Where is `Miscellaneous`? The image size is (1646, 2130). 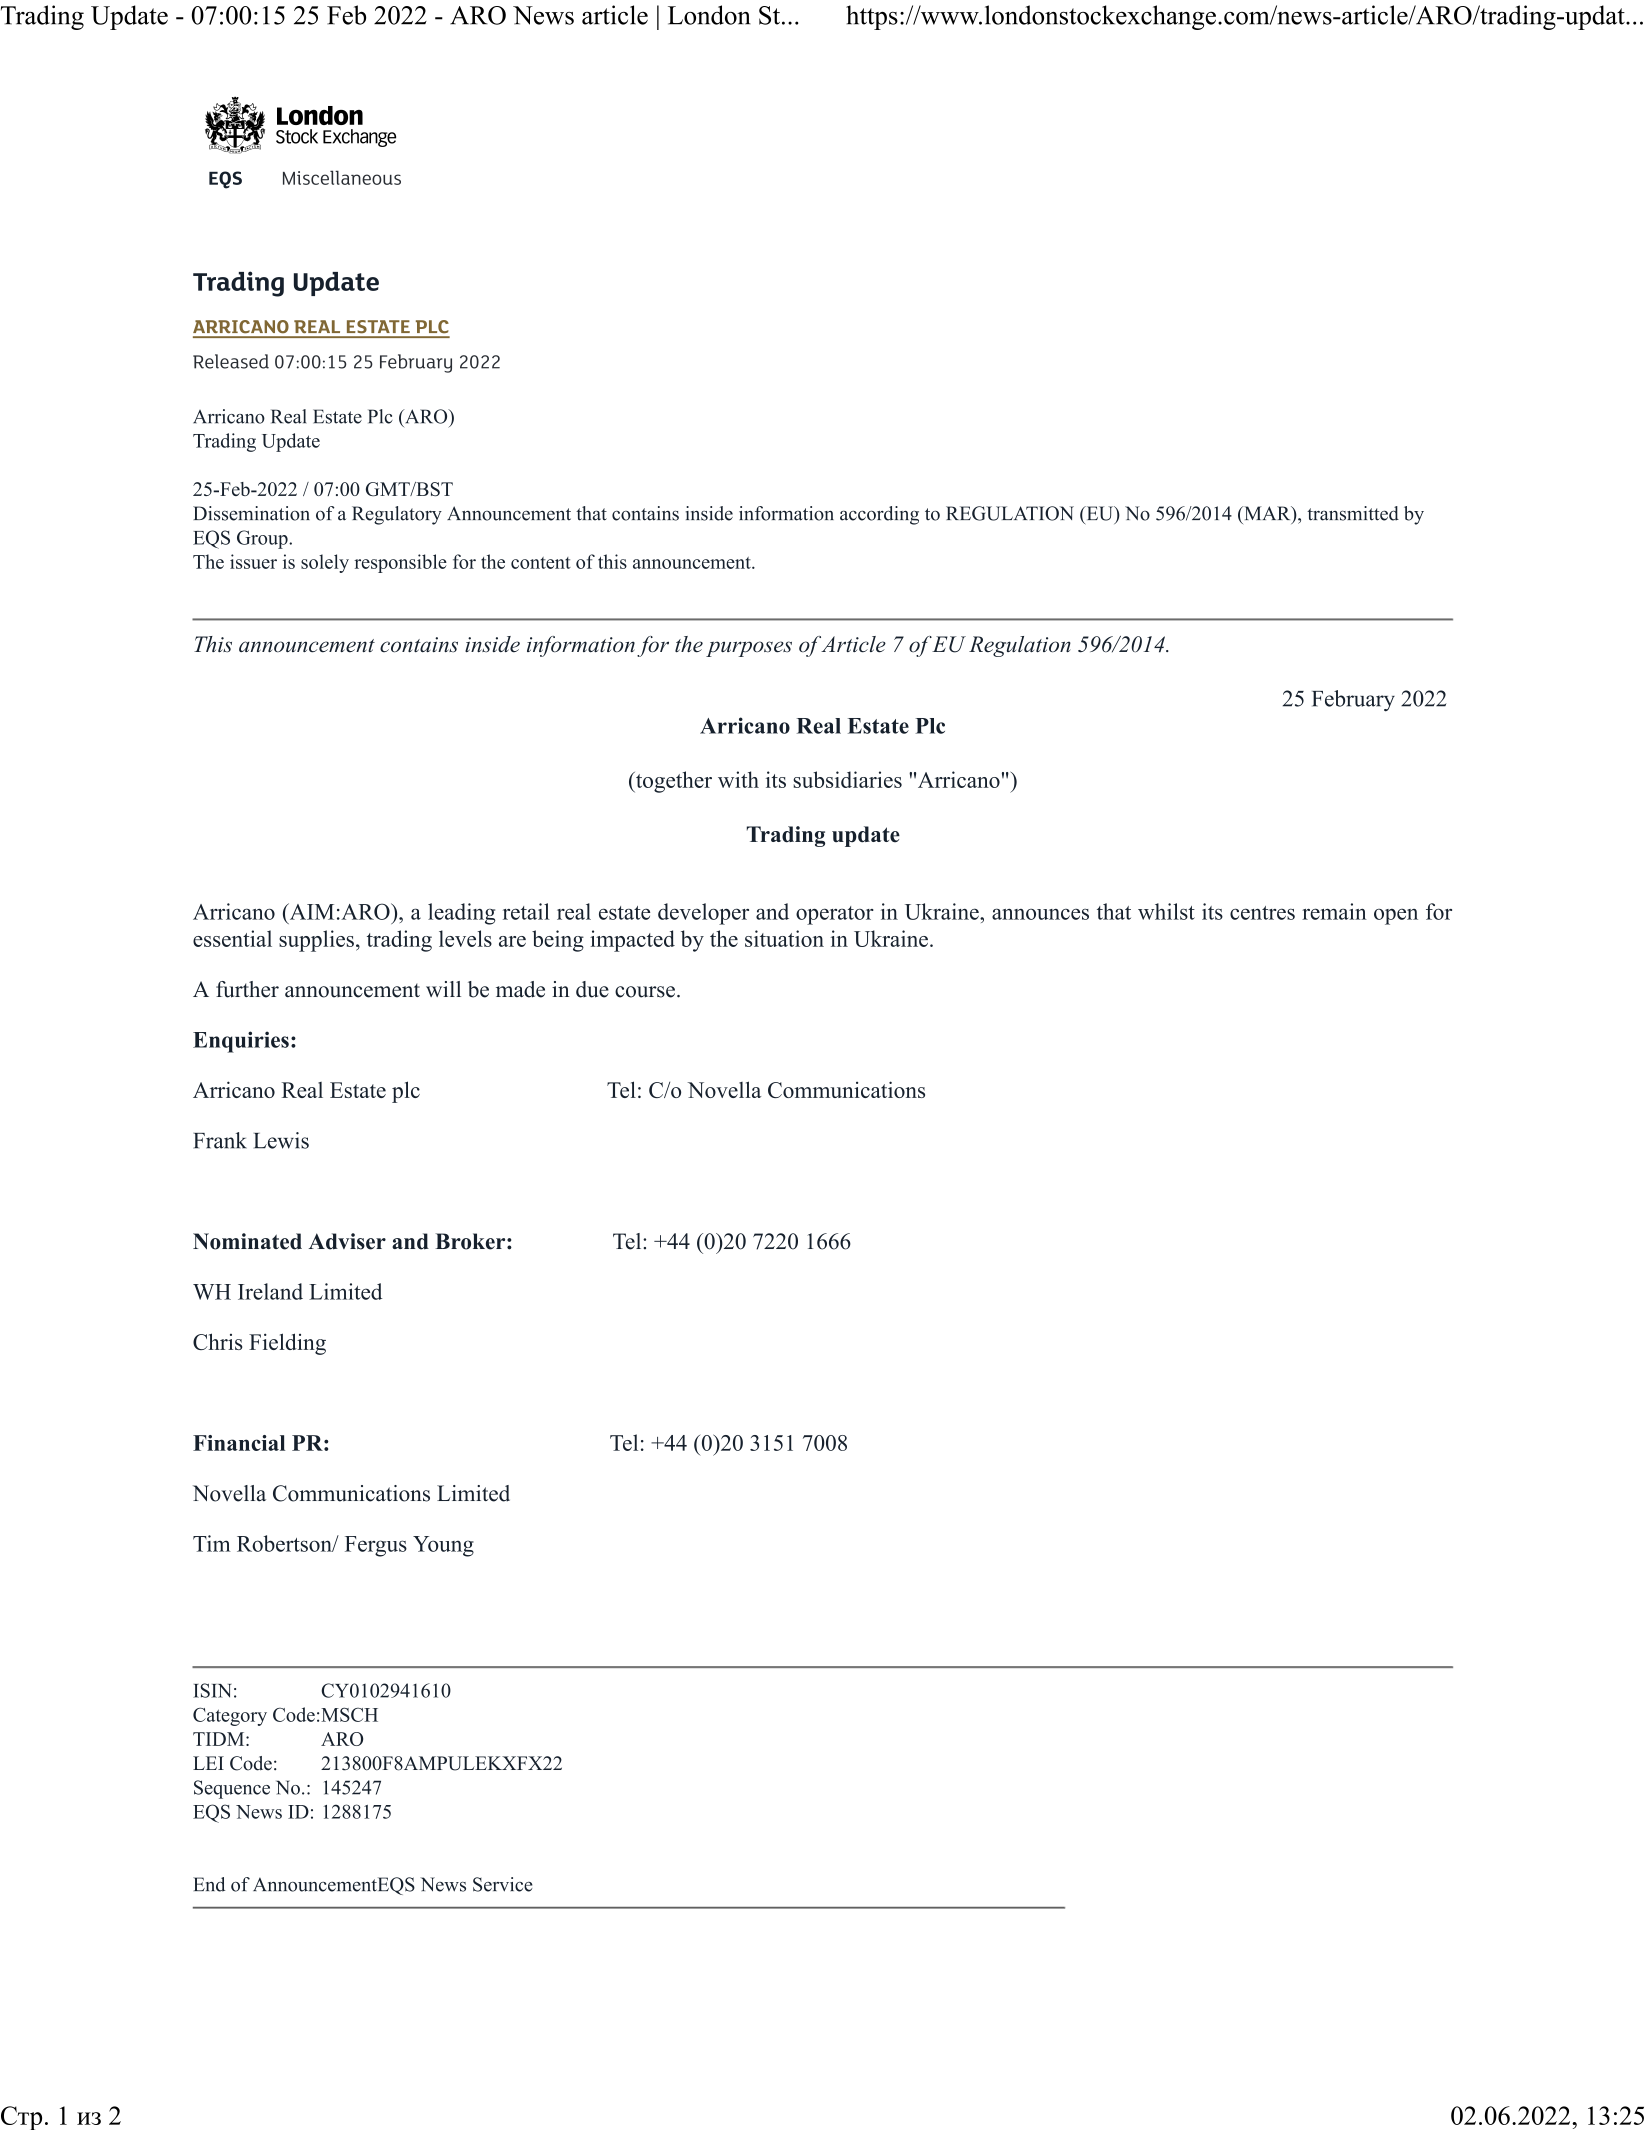
Miscellaneous is located at coordinates (342, 177).
